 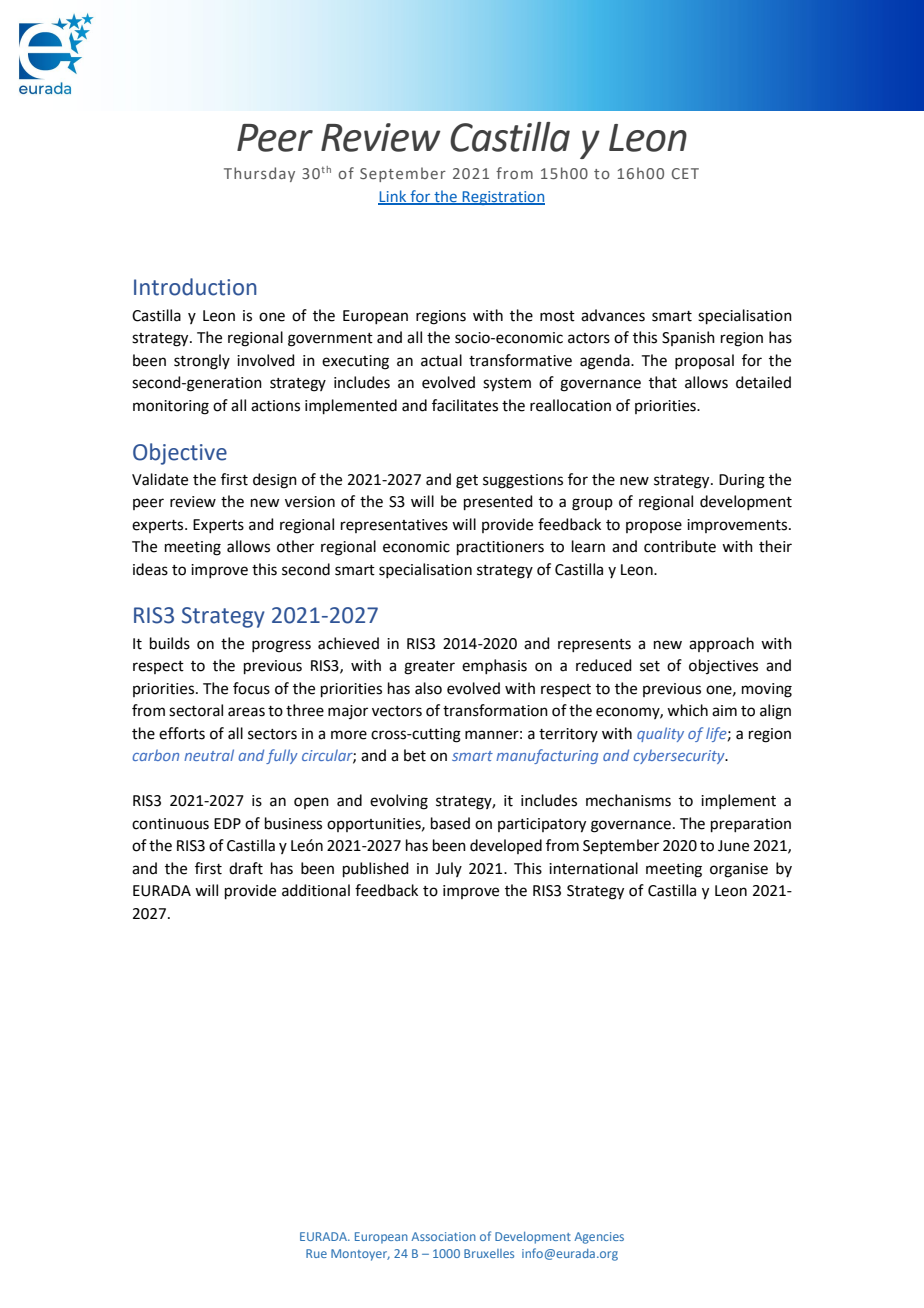 What do you see at coordinates (443, 1236) in the screenshot?
I see `Association` at bounding box center [443, 1236].
